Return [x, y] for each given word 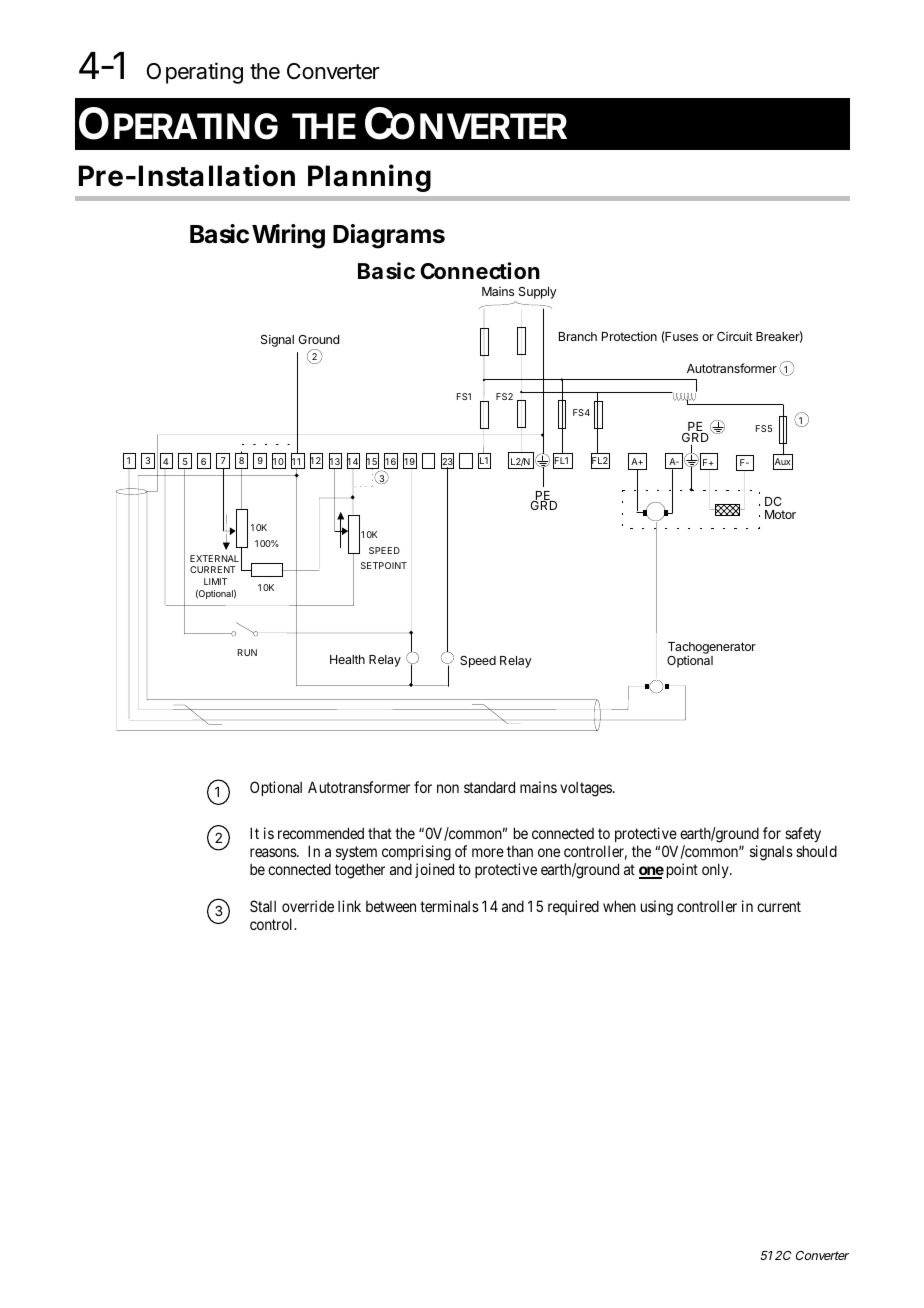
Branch [578, 336]
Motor [780, 514]
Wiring [288, 236]
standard [489, 787]
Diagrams [389, 236]
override [308, 906]
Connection [480, 271]
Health [347, 659]
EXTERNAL [214, 558]
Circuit [735, 336]
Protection [629, 336]
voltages [587, 789]
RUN [247, 652]
